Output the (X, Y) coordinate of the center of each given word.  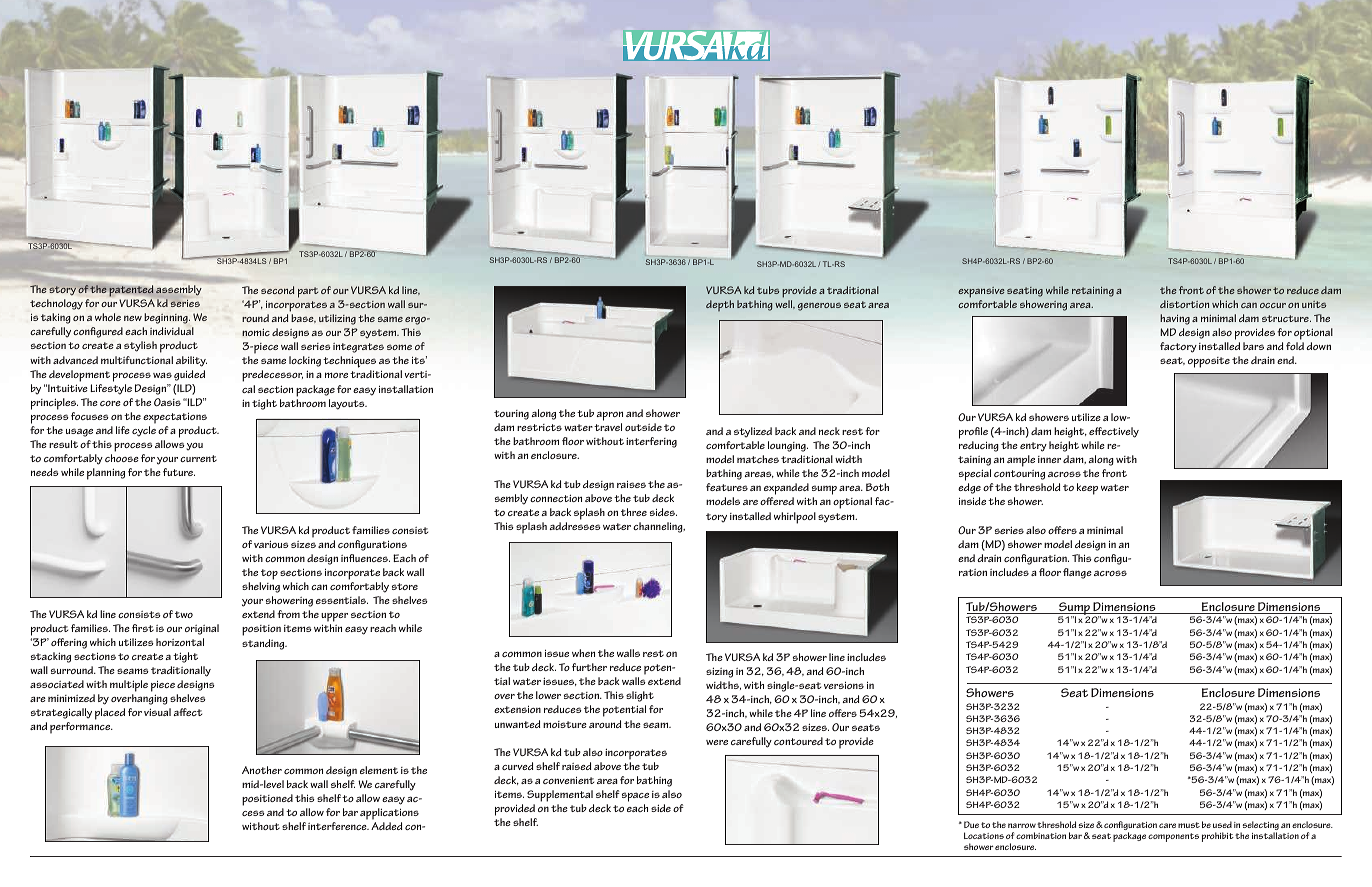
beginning (167, 318)
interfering (651, 442)
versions (844, 685)
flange (1077, 573)
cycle (144, 431)
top (269, 574)
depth (720, 305)
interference (338, 826)
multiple (129, 687)
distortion (1184, 304)
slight (640, 696)
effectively (1114, 432)
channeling (659, 527)
